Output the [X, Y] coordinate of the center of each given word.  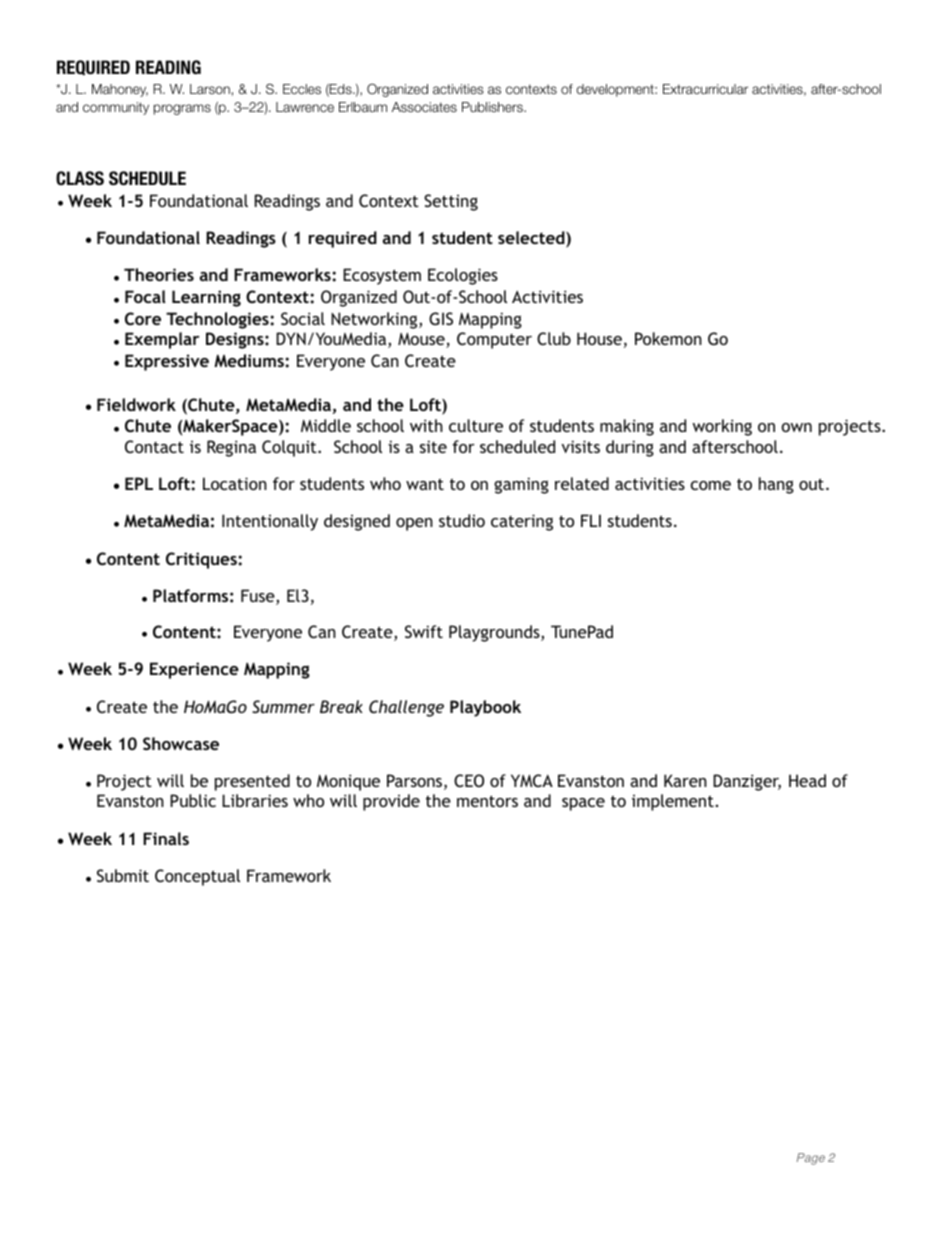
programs [182, 109]
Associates [424, 107]
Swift [424, 631]
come [711, 485]
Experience [194, 670]
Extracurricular [705, 89]
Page [811, 1159]
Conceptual [197, 877]
